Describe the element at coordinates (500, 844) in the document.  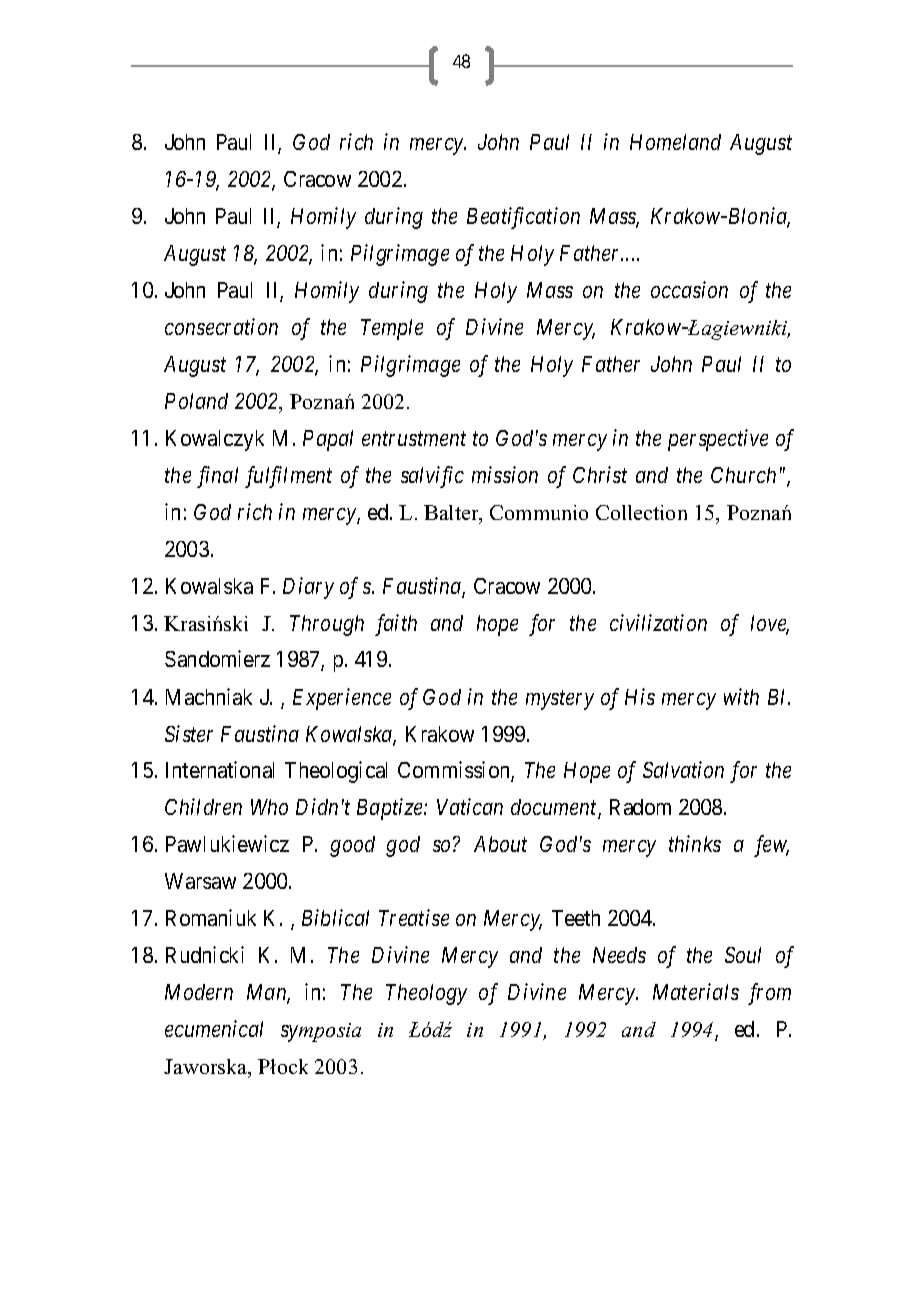
I see `About` at that location.
